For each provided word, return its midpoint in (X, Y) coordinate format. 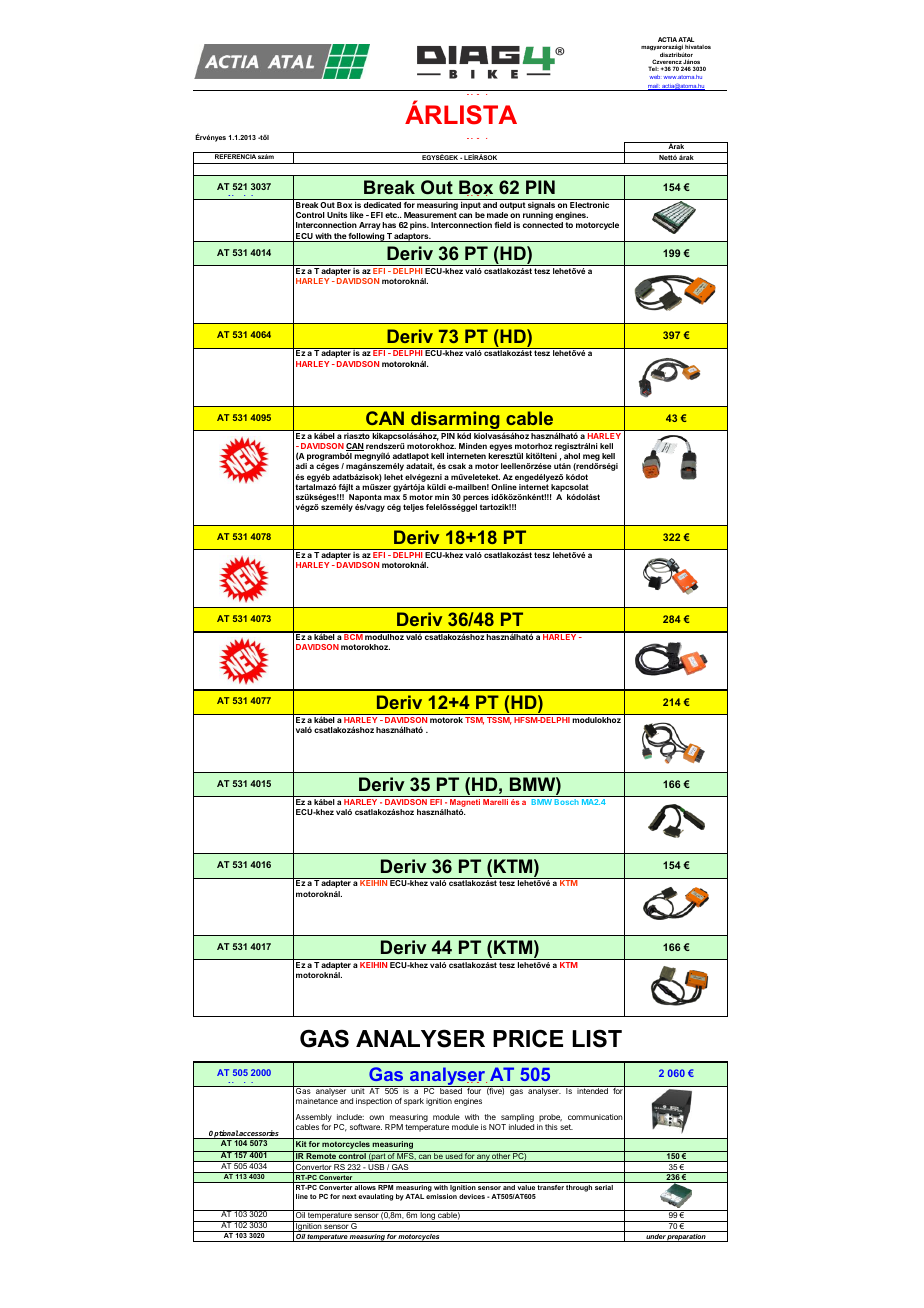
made (497, 215)
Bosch (566, 802)
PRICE (528, 1038)
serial (604, 1187)
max (392, 497)
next (349, 1196)
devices (472, 1196)
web (654, 77)
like (357, 215)
